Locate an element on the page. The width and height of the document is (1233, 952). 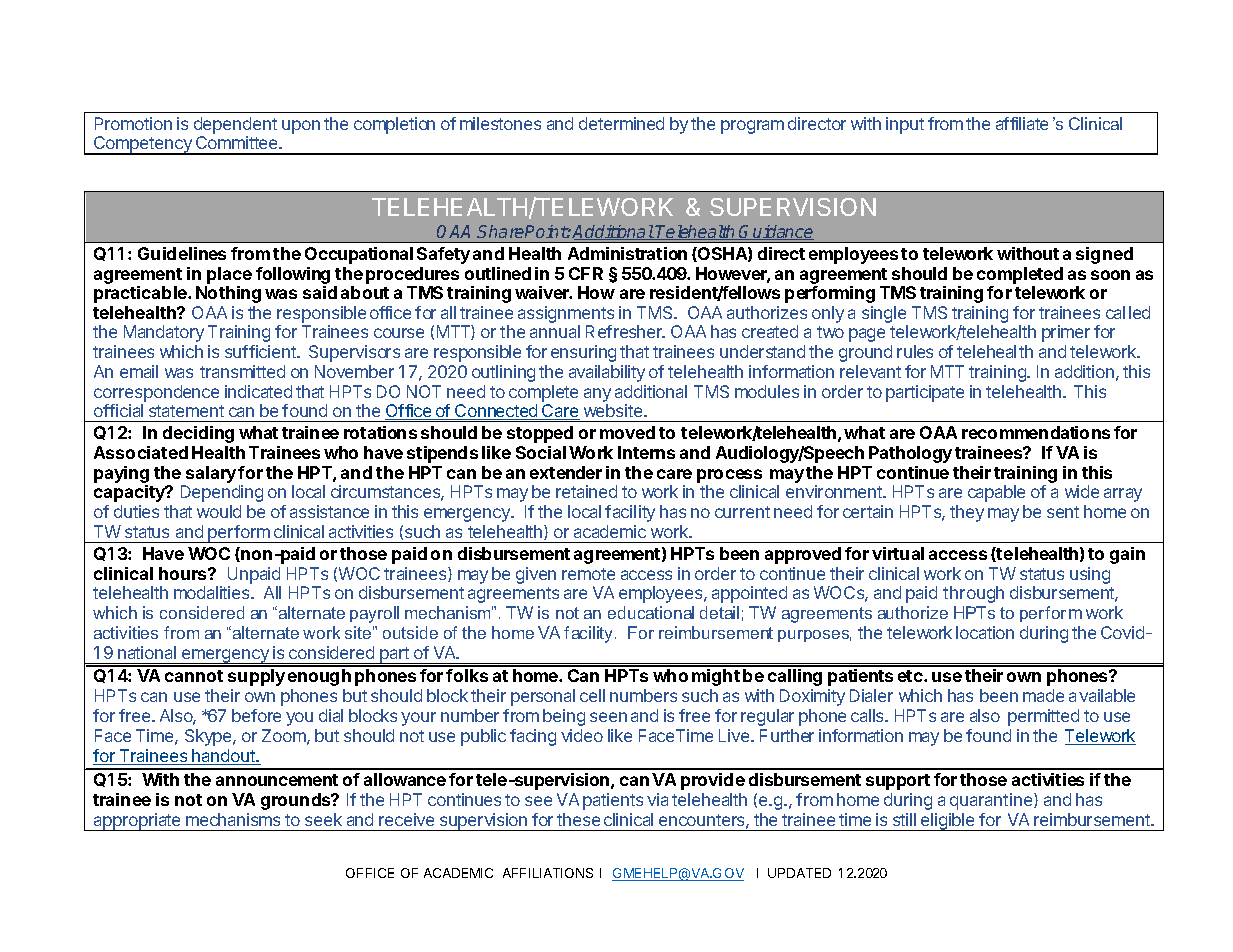
dependent is located at coordinates (235, 127).
